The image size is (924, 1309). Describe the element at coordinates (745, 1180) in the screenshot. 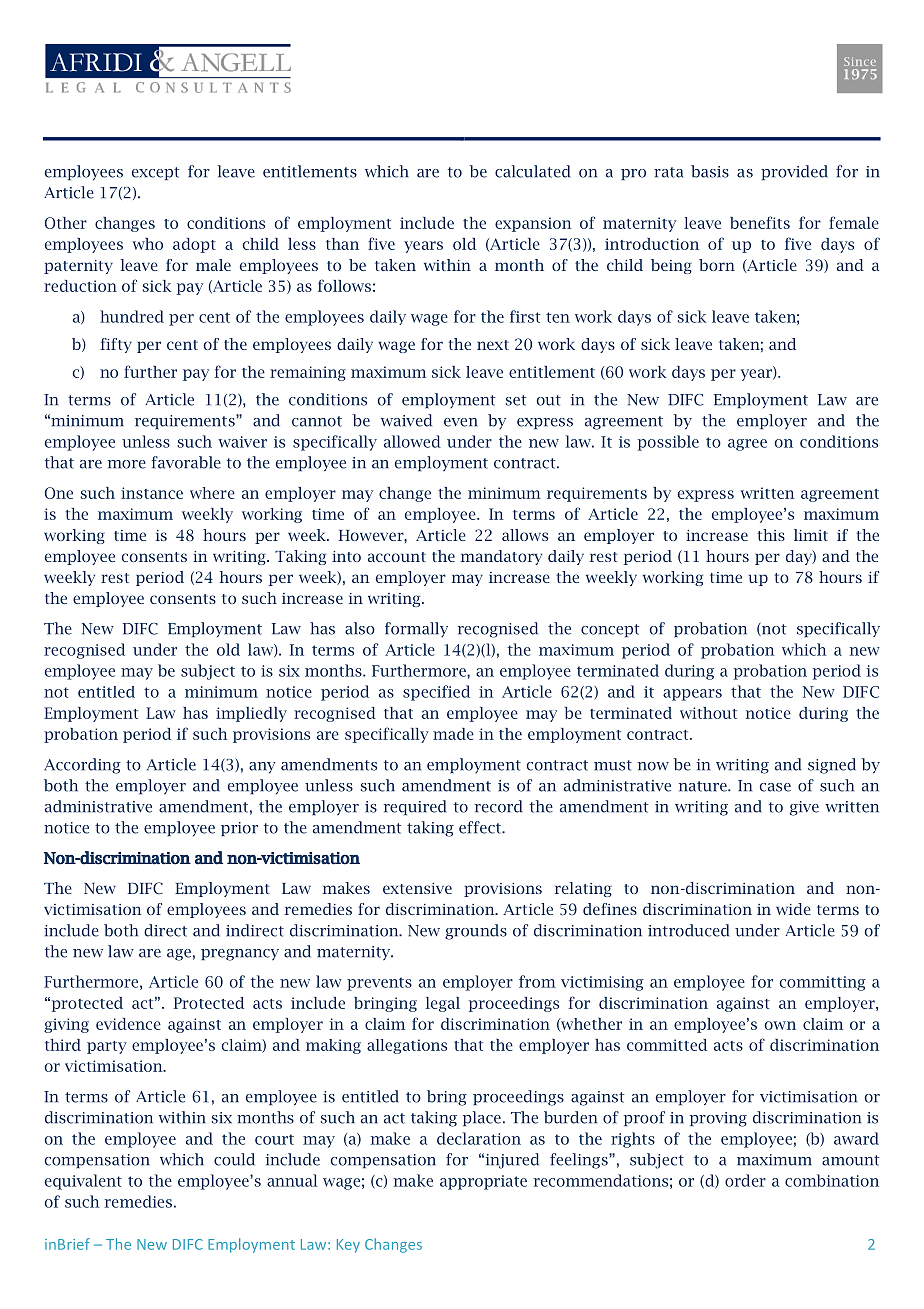

I see `order` at that location.
